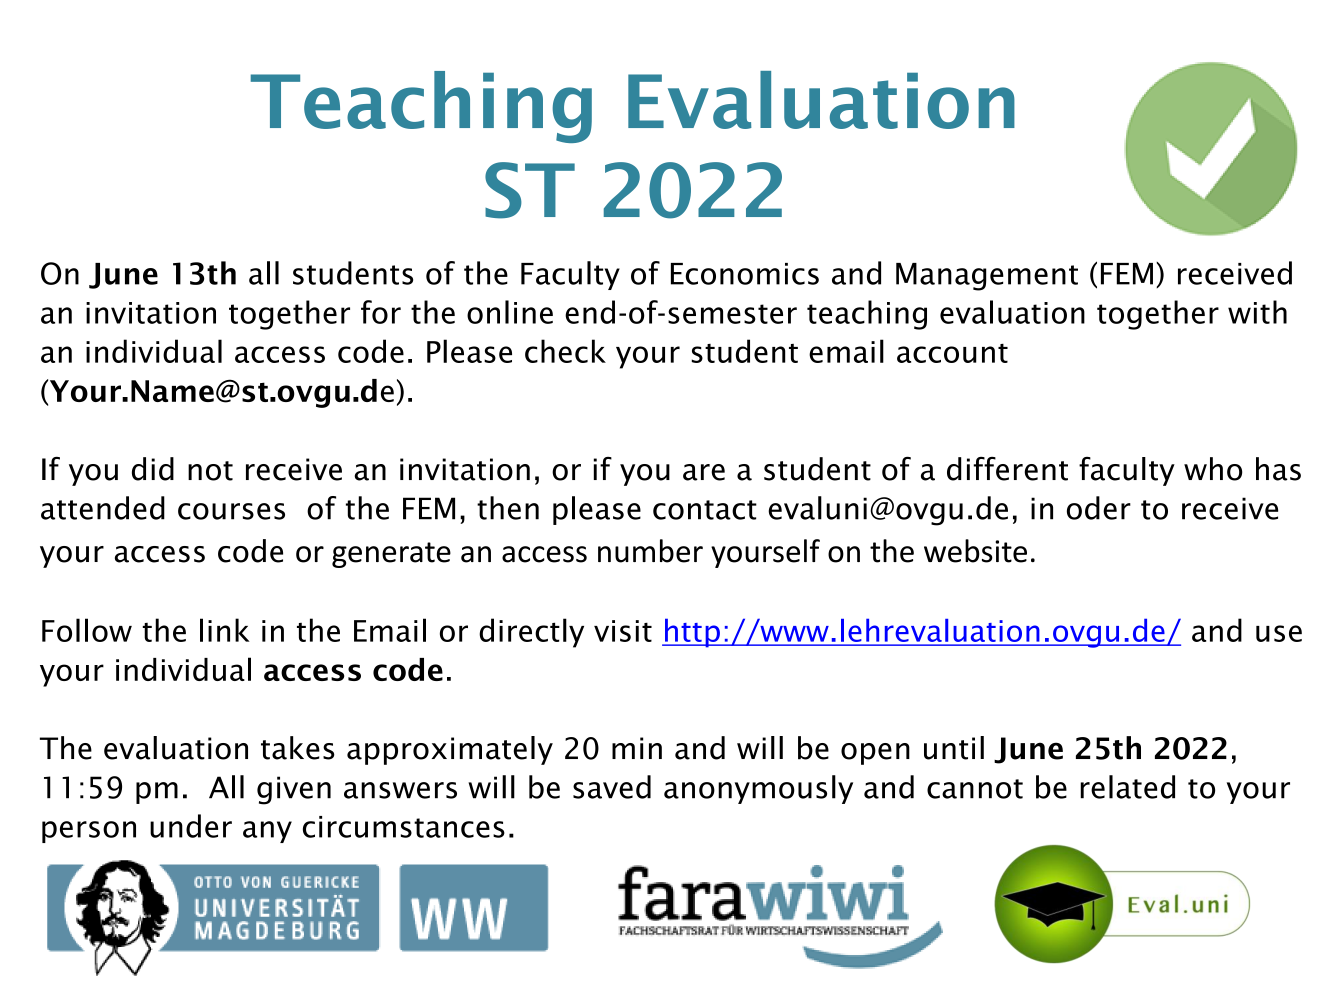 The height and width of the screenshot is (1001, 1335). Describe the element at coordinates (623, 631) in the screenshot. I see `visit` at that location.
